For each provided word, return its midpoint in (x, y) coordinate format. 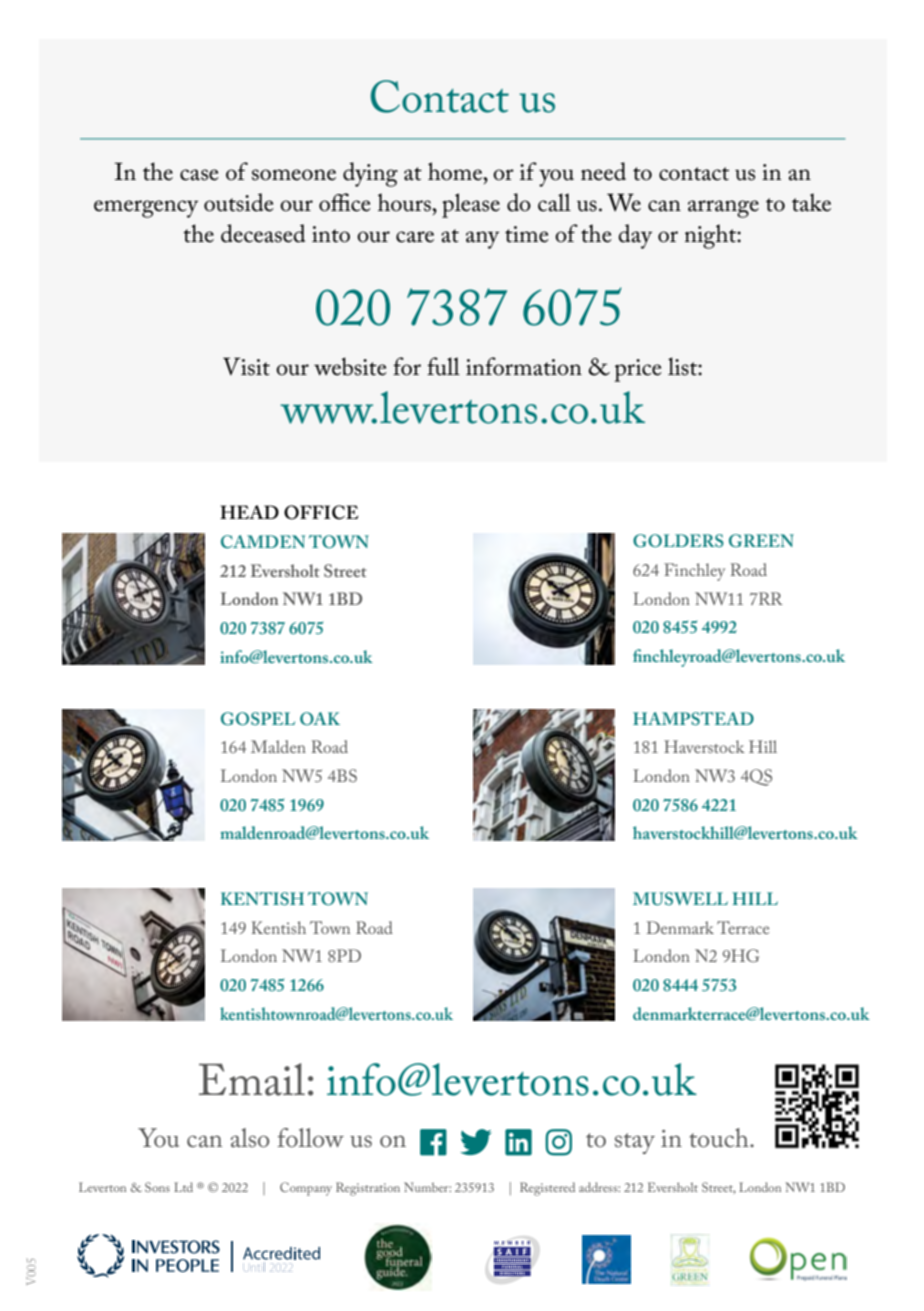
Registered (547, 1189)
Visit (246, 366)
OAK (320, 718)
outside (239, 202)
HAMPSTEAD (693, 718)
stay (635, 1143)
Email (252, 1079)
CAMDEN (263, 541)
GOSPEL (258, 719)
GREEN (761, 540)
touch (720, 1138)
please (471, 205)
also (250, 1138)
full (443, 366)
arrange (723, 209)
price (638, 370)
